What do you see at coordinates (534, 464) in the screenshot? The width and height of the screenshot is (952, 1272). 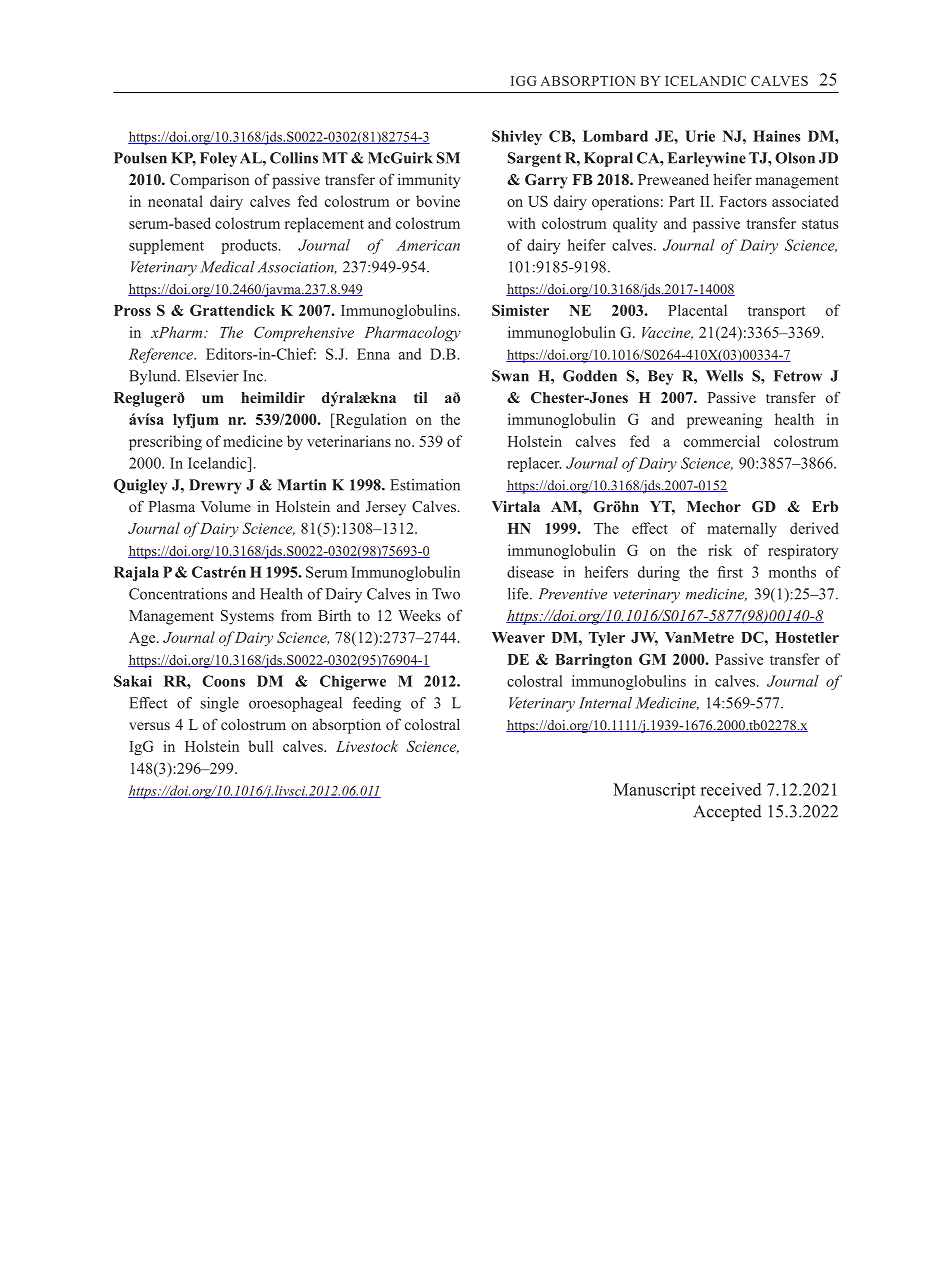 I see `replacer` at bounding box center [534, 464].
